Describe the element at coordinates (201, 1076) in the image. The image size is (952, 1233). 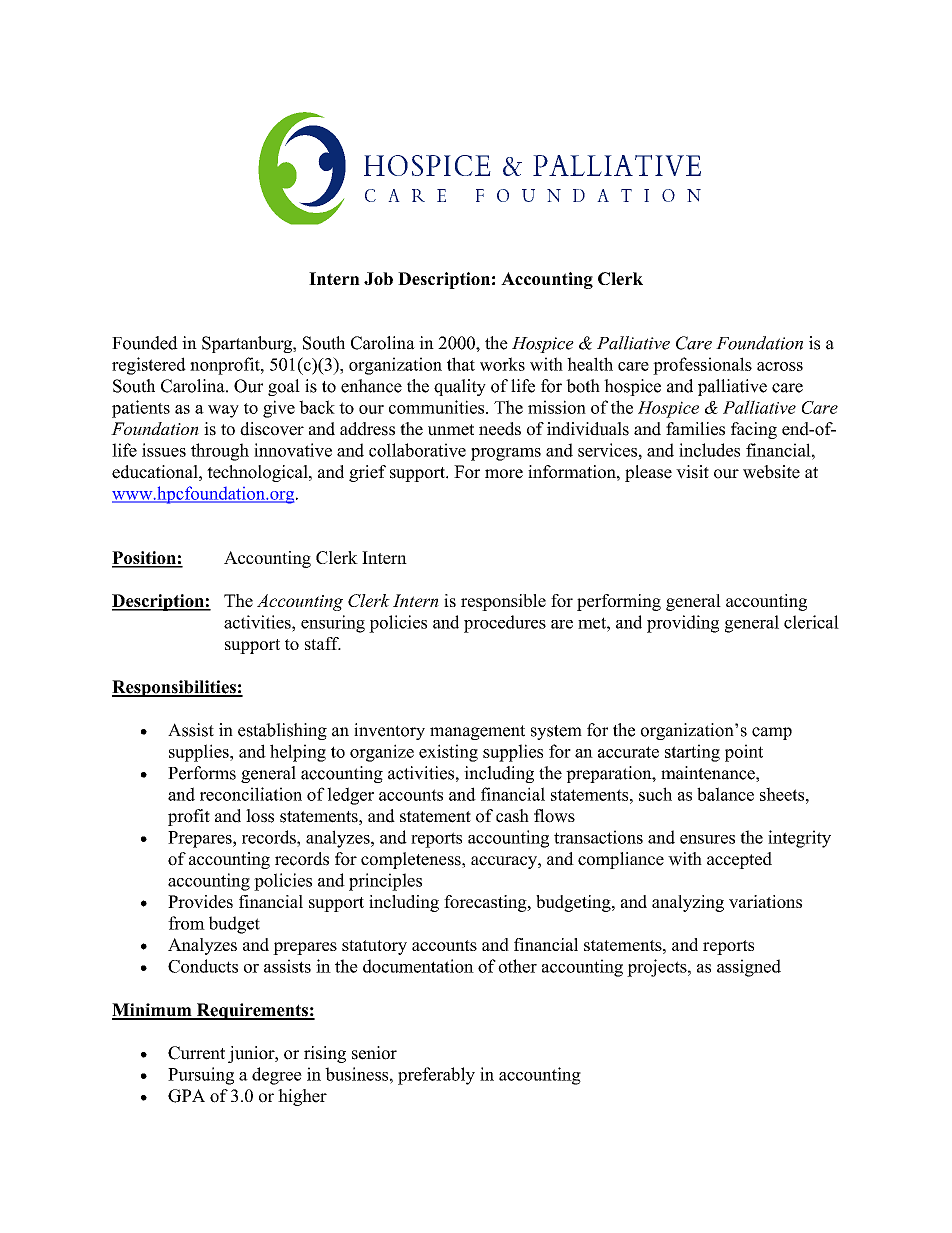
I see `Pursuing` at that location.
